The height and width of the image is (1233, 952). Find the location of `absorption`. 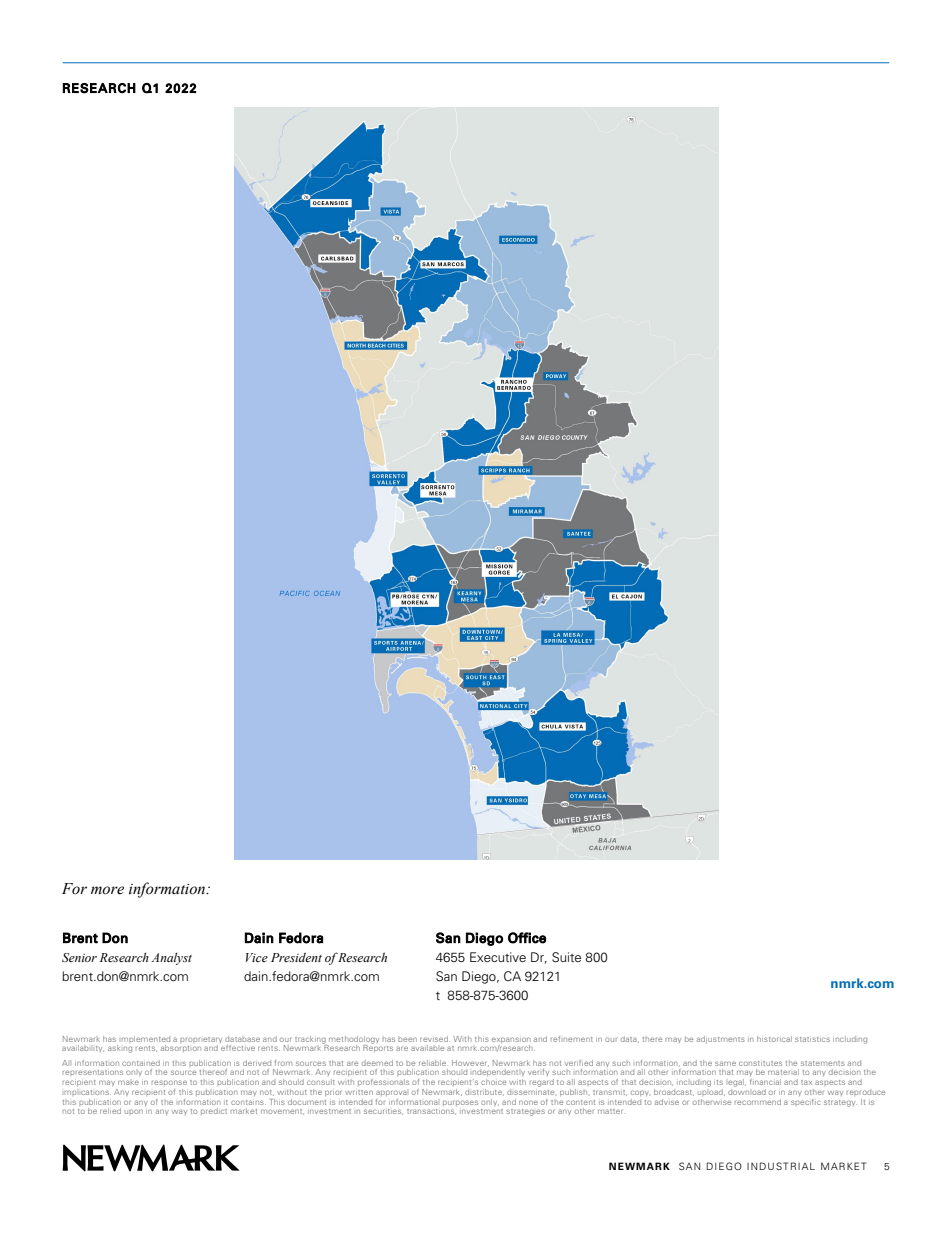

absorption is located at coordinates (181, 1048).
